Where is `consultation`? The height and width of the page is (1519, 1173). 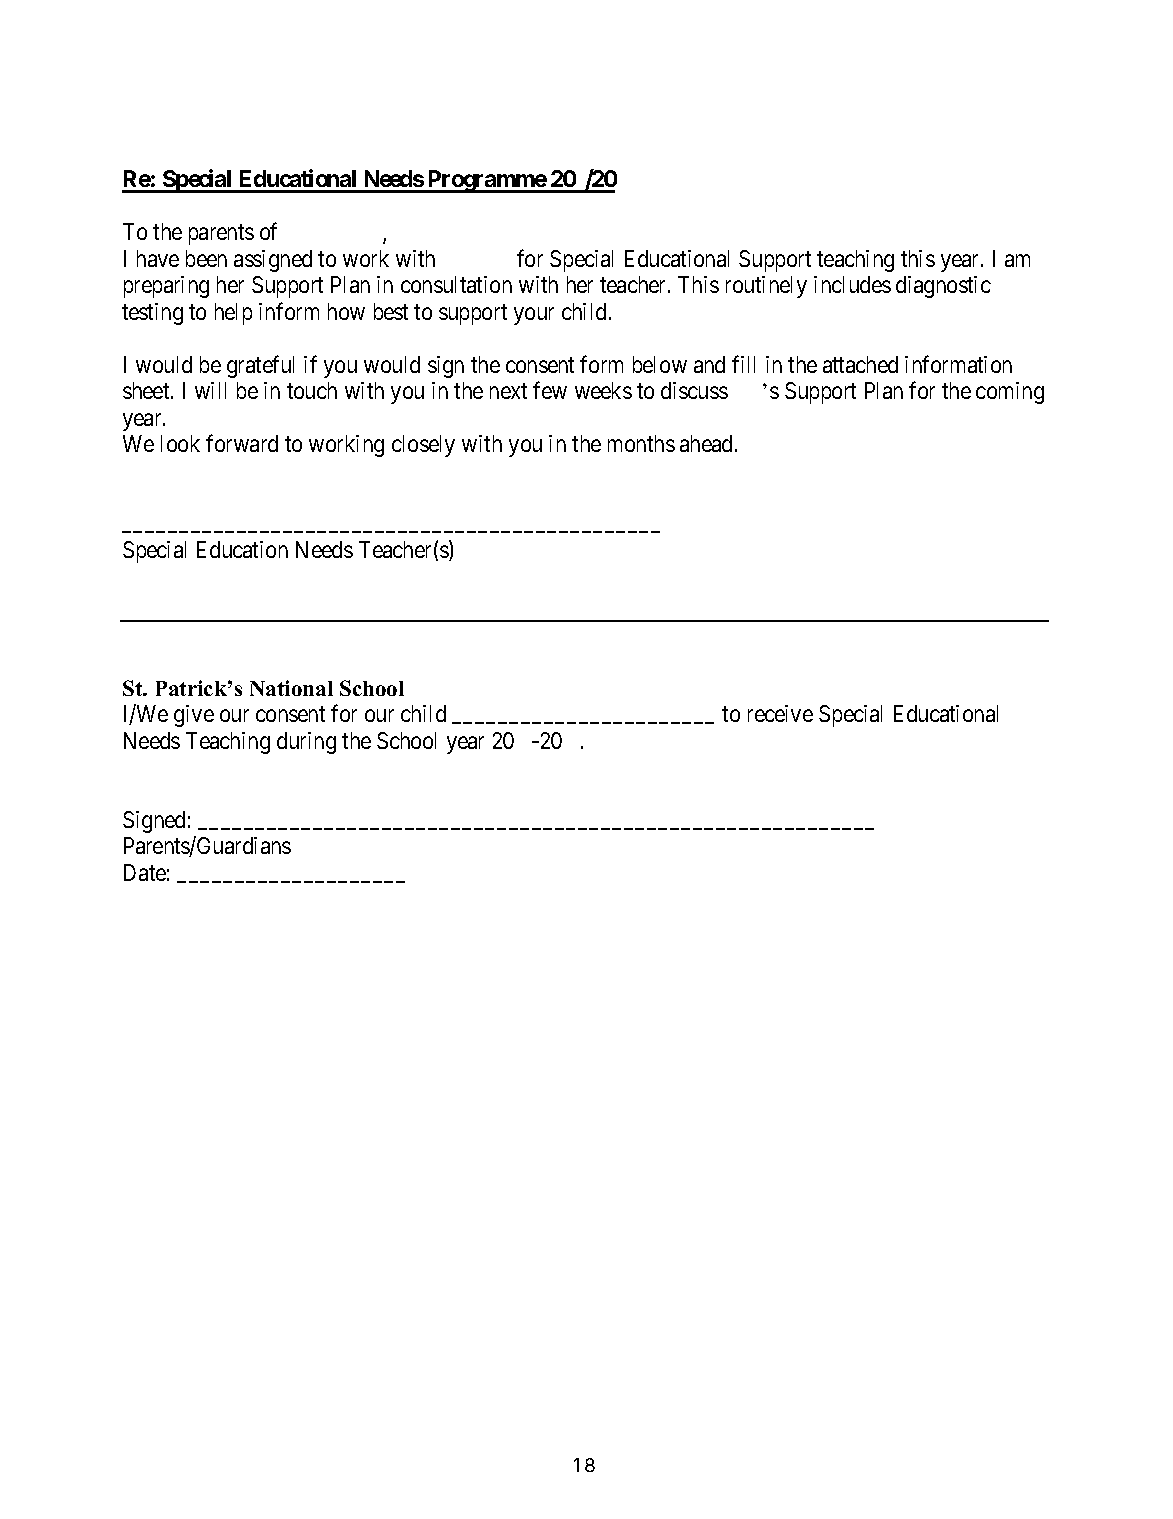 consultation is located at coordinates (456, 284).
